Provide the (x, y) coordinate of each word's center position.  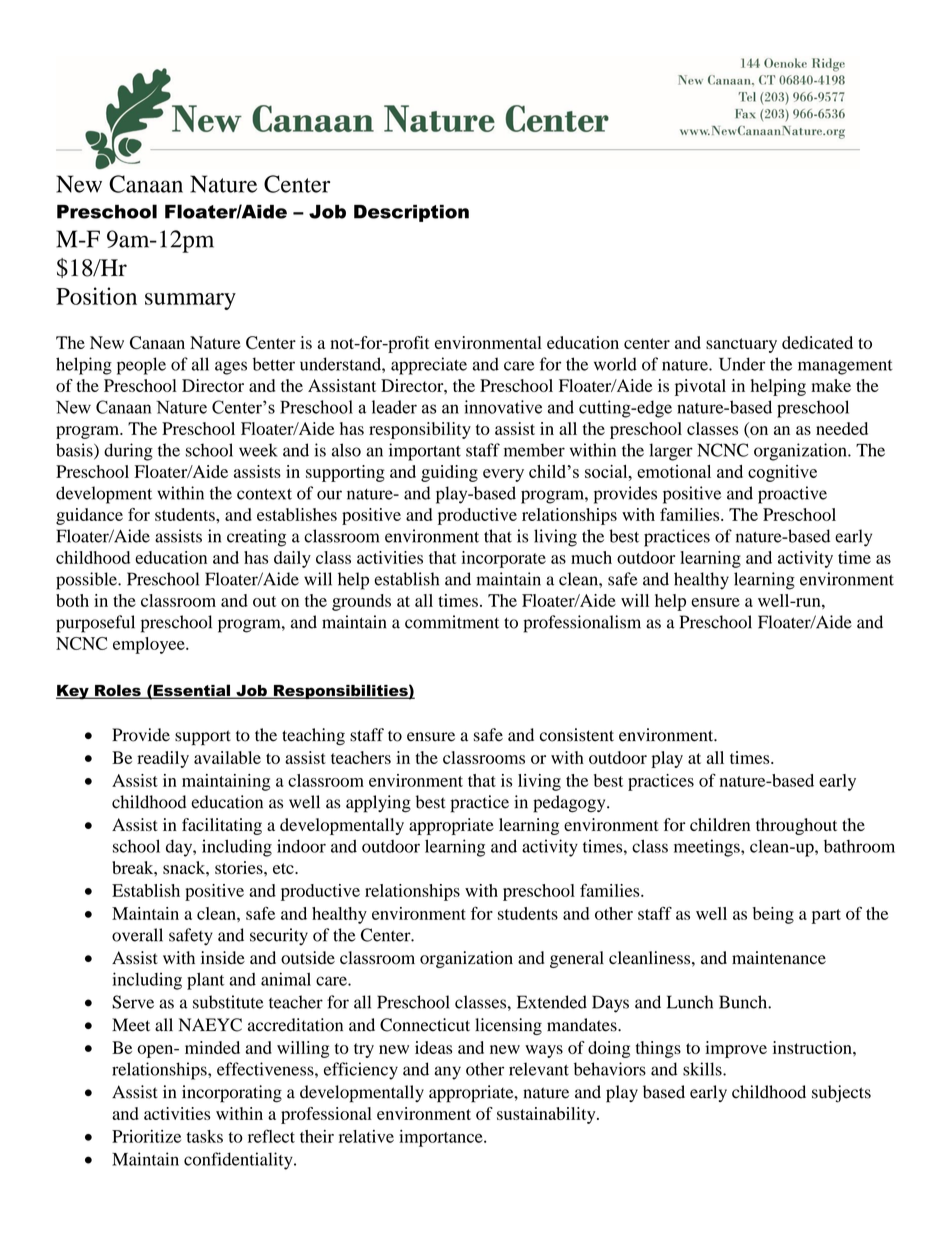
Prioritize (146, 1136)
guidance (89, 516)
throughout (796, 826)
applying (378, 804)
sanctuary (741, 345)
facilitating (222, 826)
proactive (792, 495)
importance (442, 1138)
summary (190, 301)
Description (411, 213)
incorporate (504, 559)
